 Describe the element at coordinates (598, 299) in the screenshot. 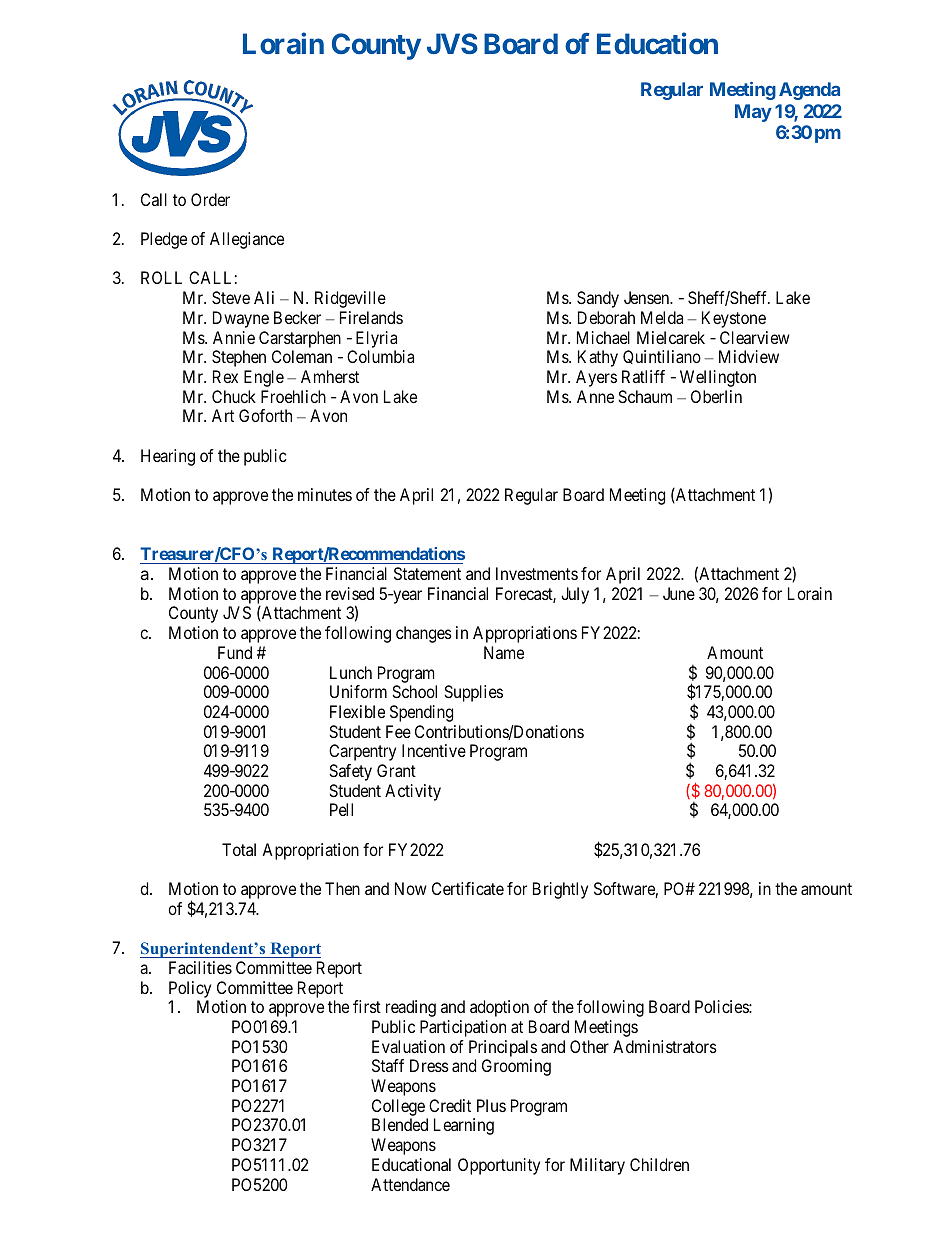

I see `Sandy` at that location.
